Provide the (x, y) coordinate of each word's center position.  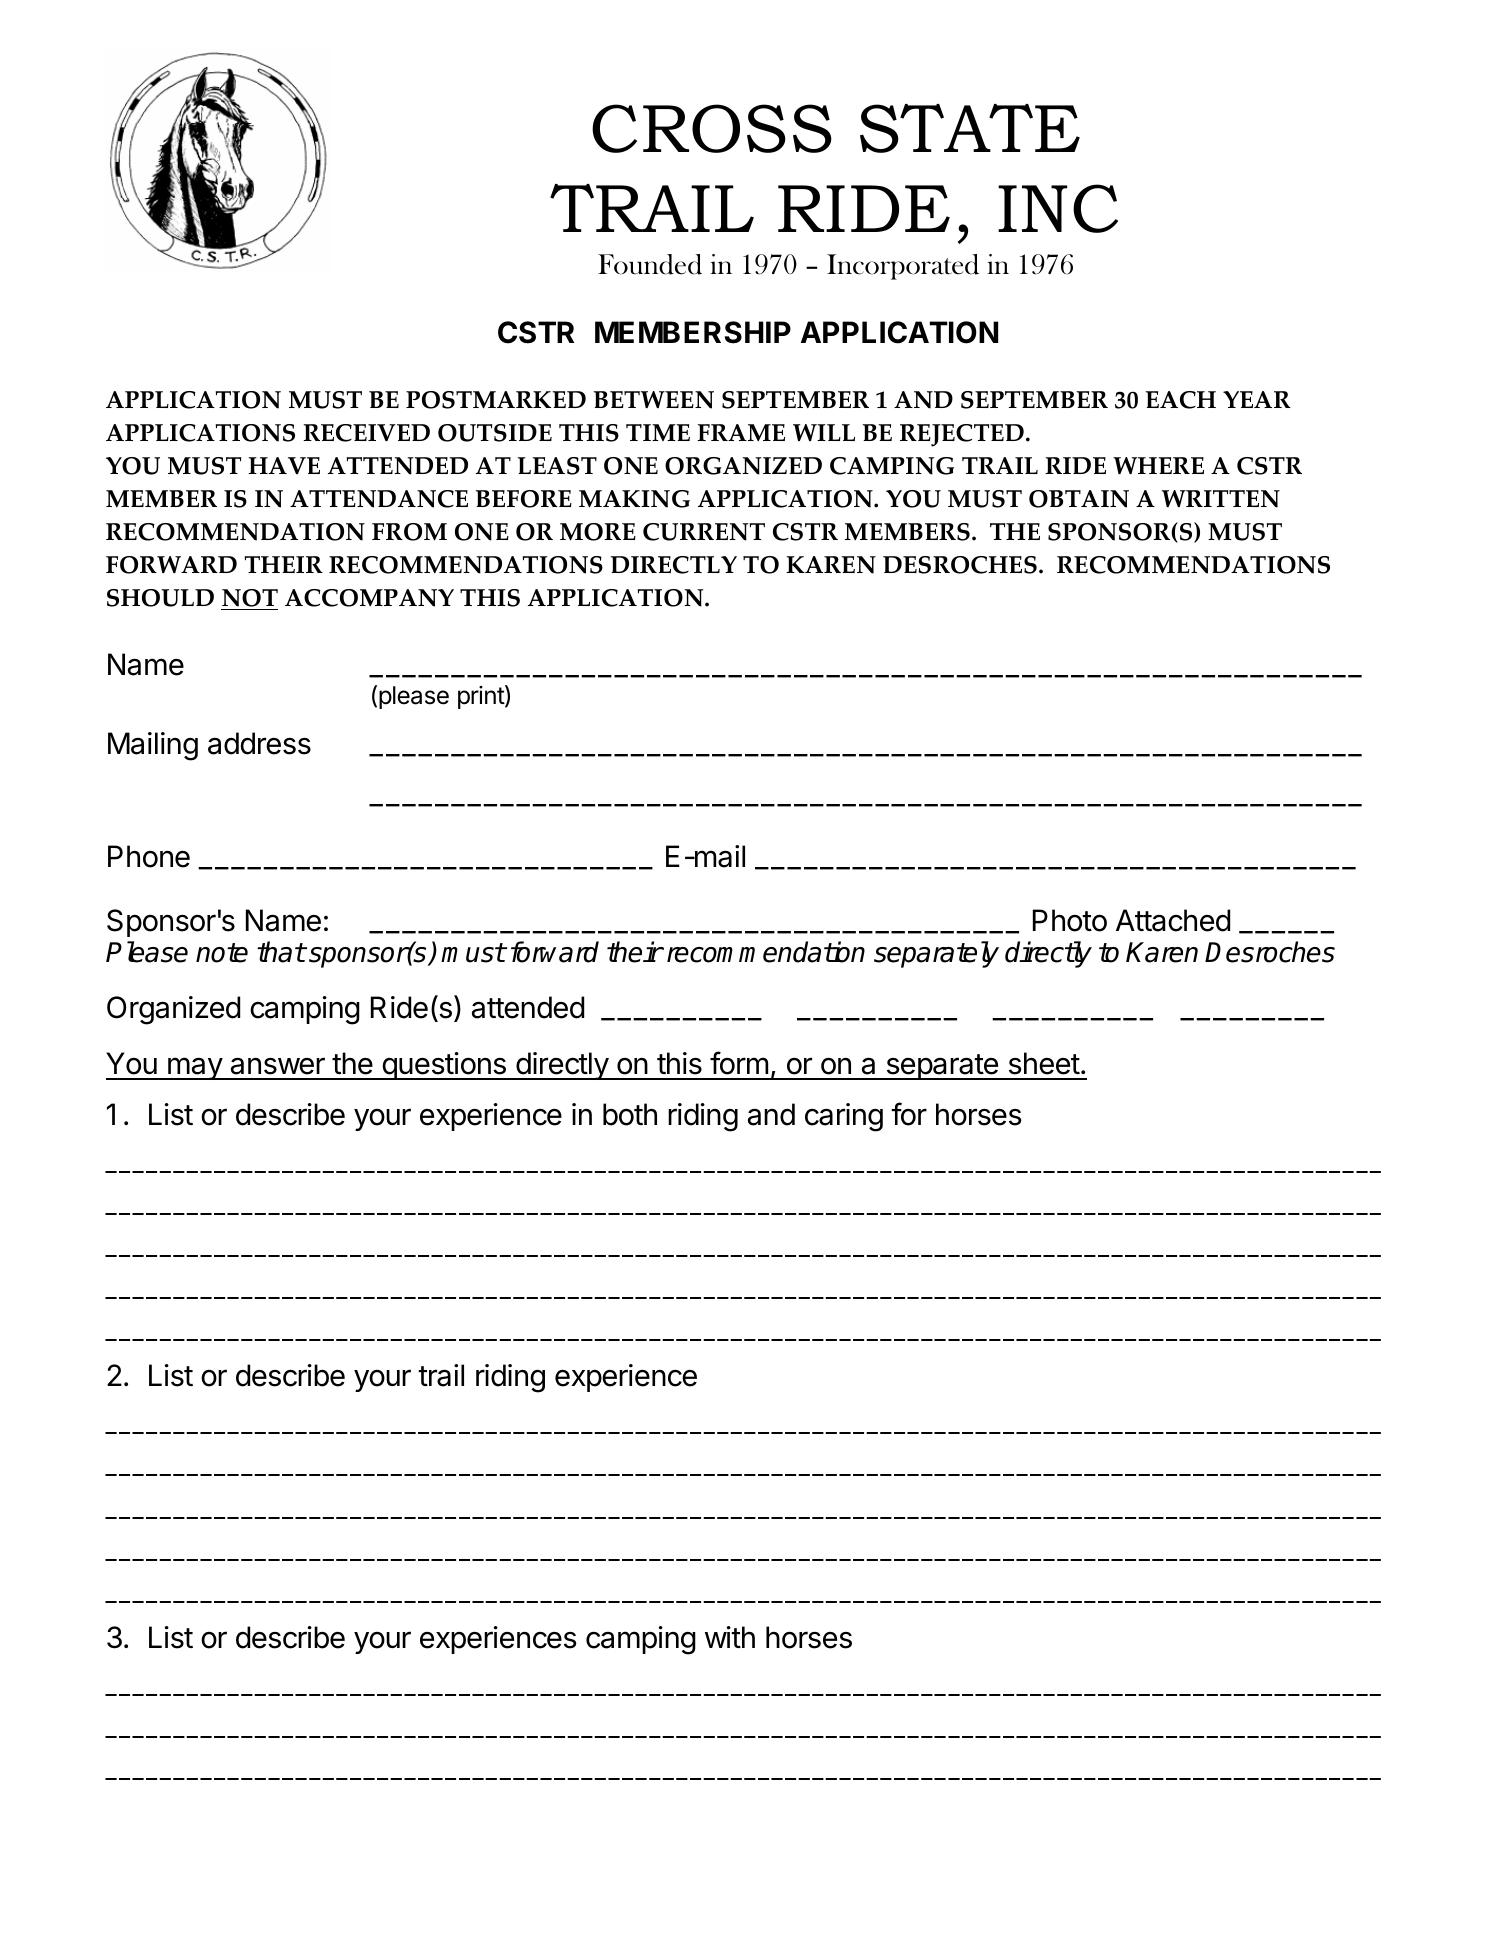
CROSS (712, 128)
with (730, 1637)
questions (444, 1066)
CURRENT (704, 532)
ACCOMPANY (369, 598)
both (630, 1114)
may (194, 1068)
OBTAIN (1079, 499)
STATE (970, 128)
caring (844, 1117)
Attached (1173, 920)
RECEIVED (366, 433)
